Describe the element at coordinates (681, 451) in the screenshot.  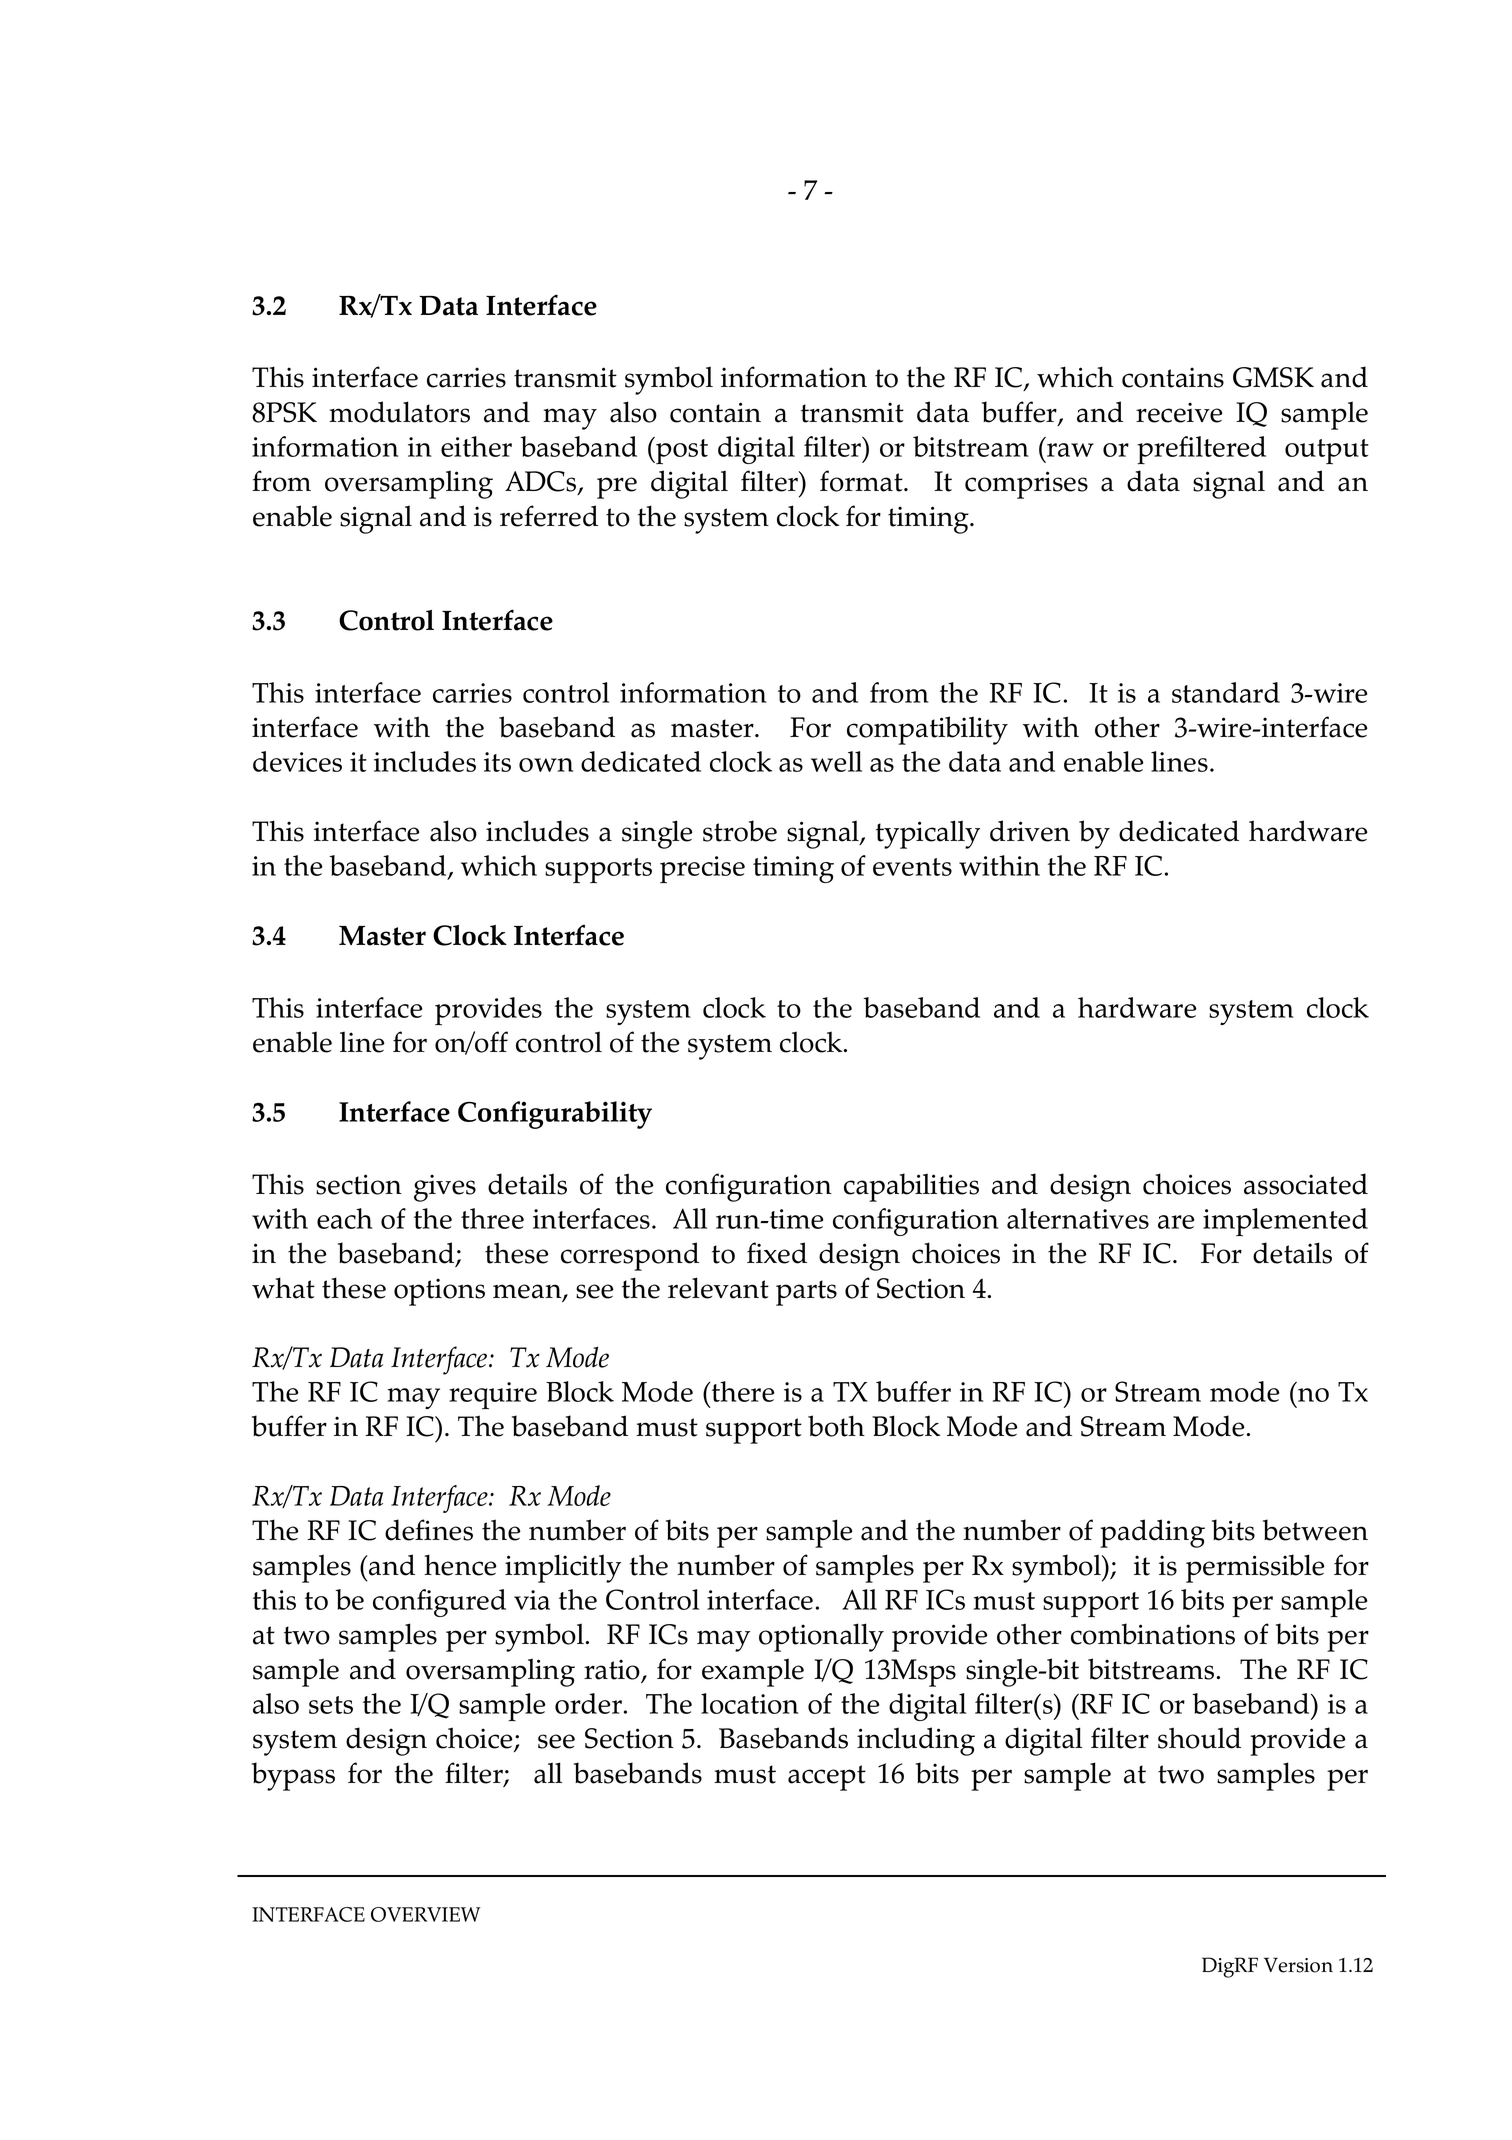
I see `post` at that location.
